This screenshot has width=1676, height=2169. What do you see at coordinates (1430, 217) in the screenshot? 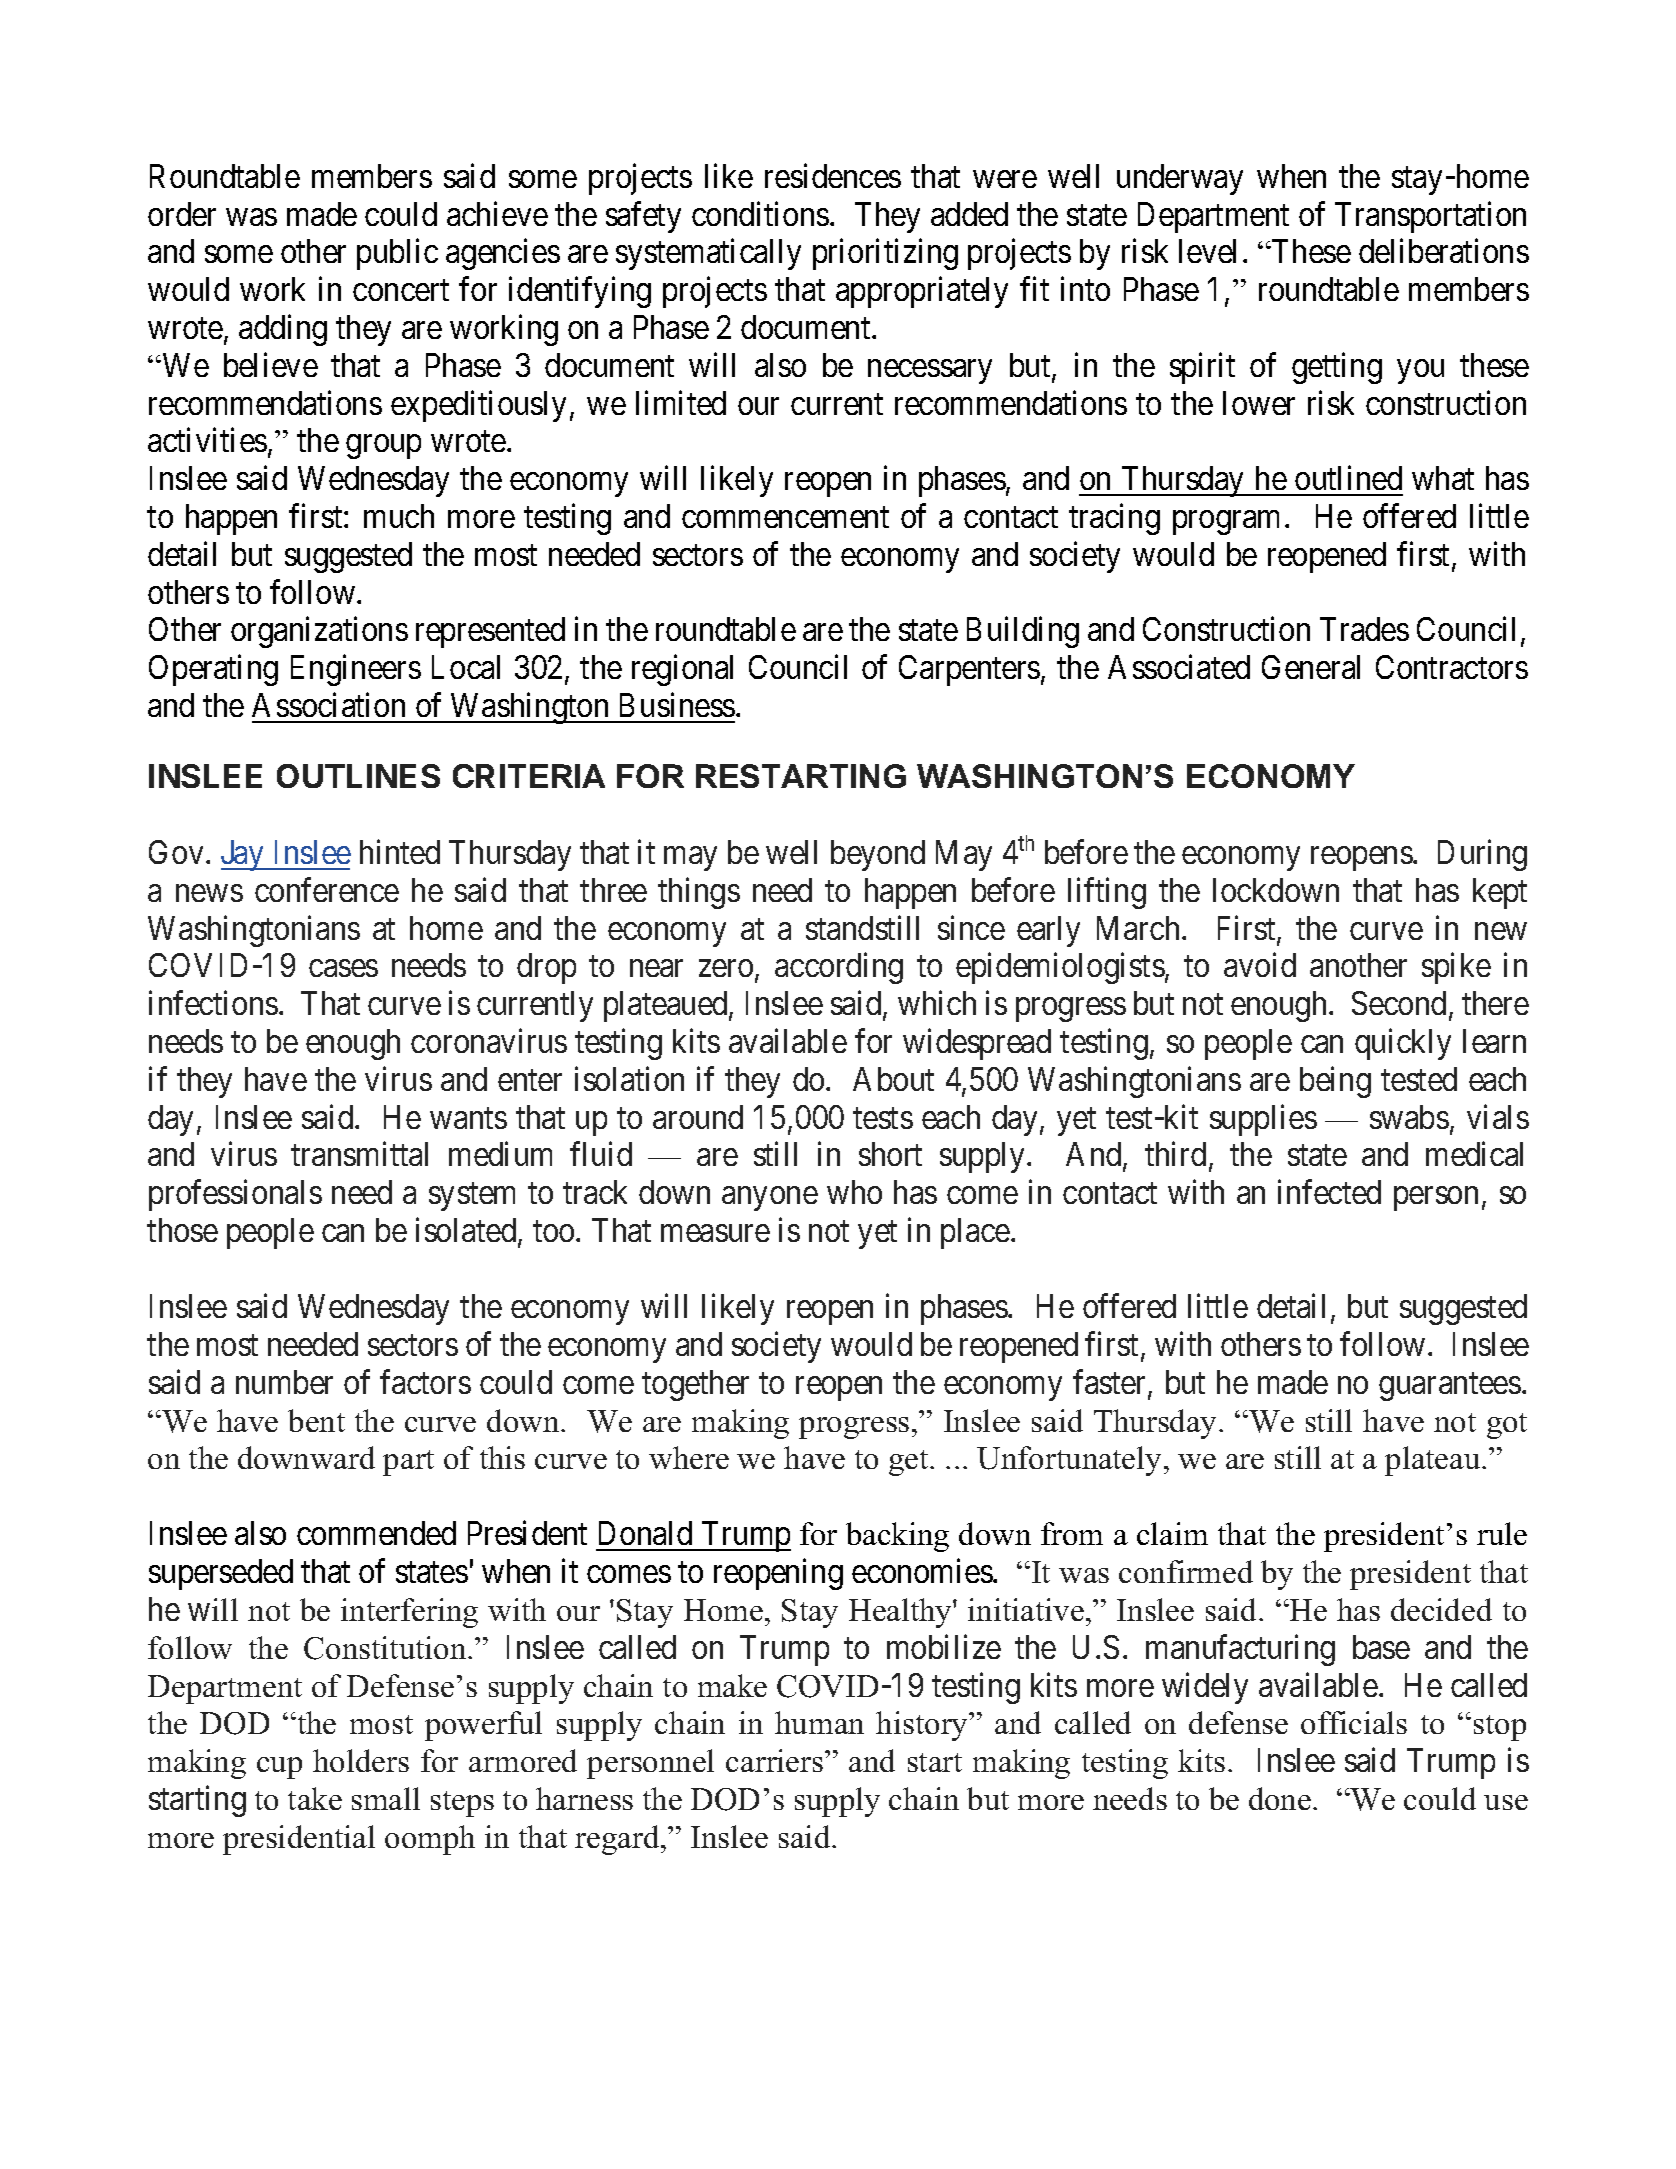
I see `Transportation` at bounding box center [1430, 217].
